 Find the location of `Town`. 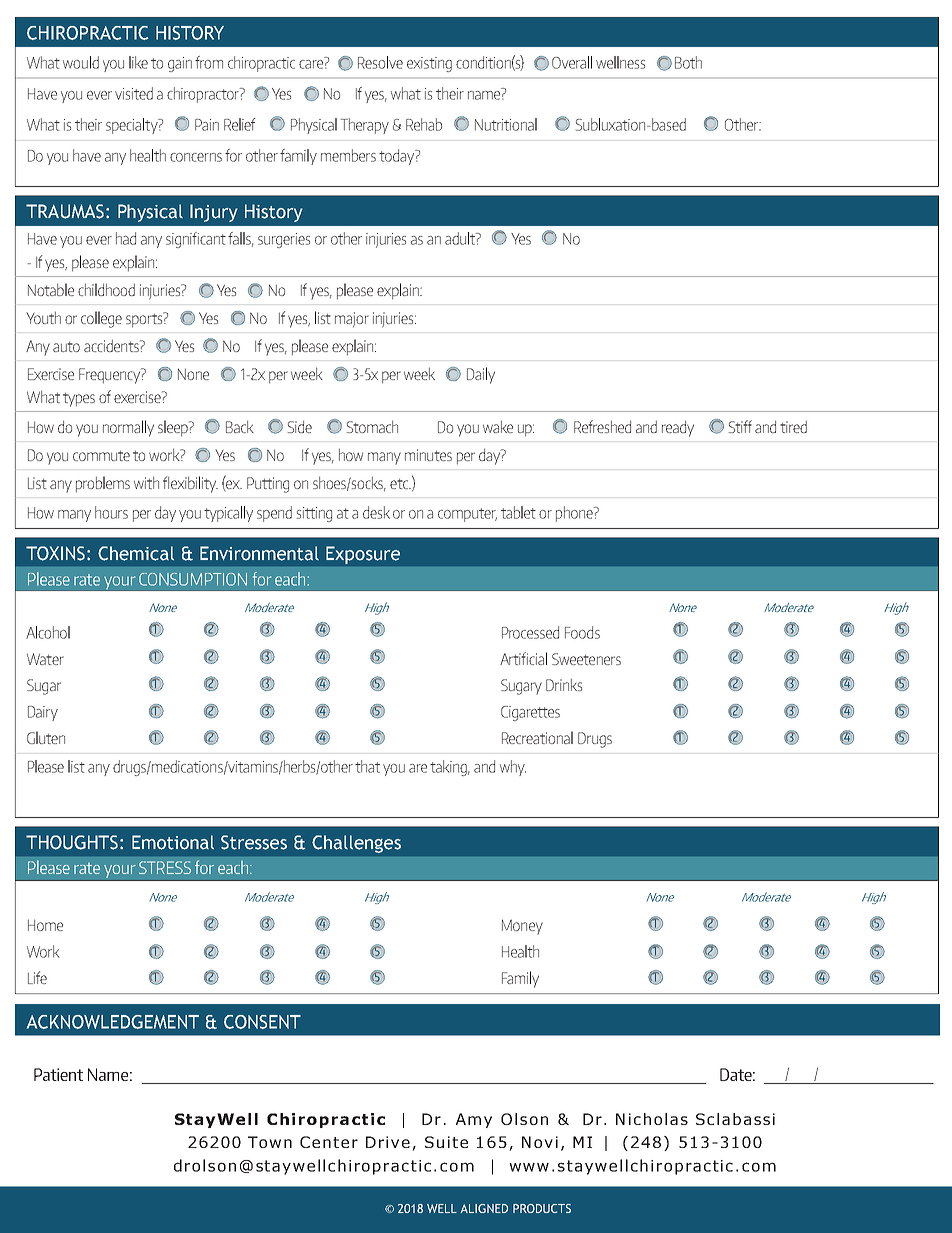

Town is located at coordinates (270, 1142).
